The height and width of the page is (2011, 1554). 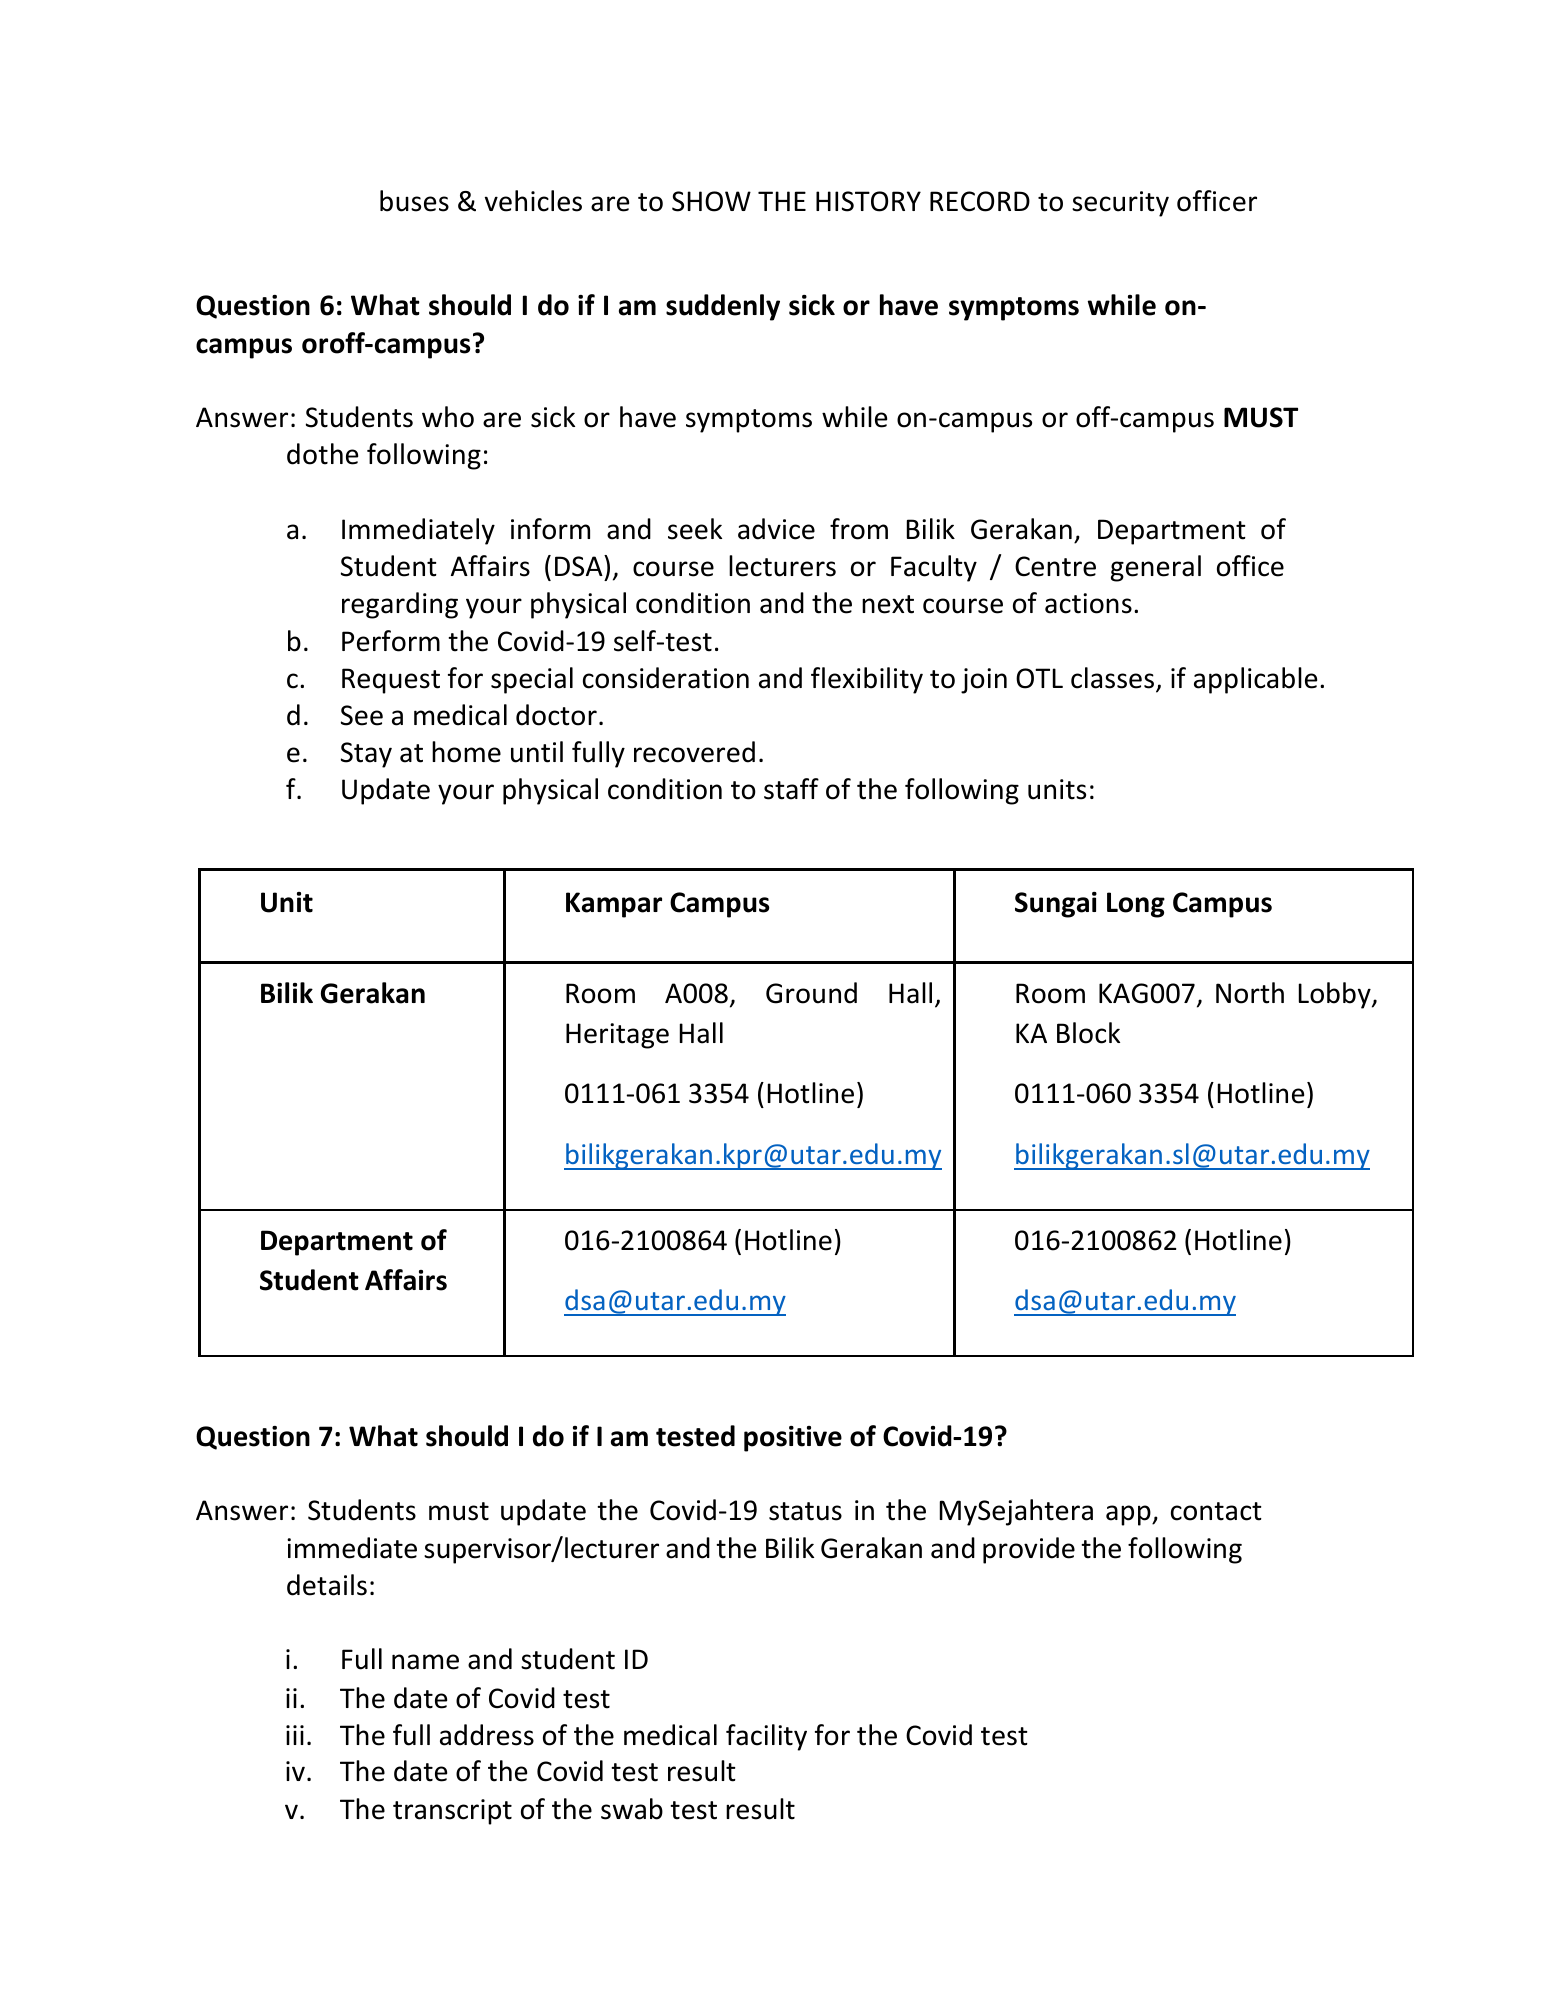 What do you see at coordinates (791, 789) in the page?
I see `staff` at bounding box center [791, 789].
